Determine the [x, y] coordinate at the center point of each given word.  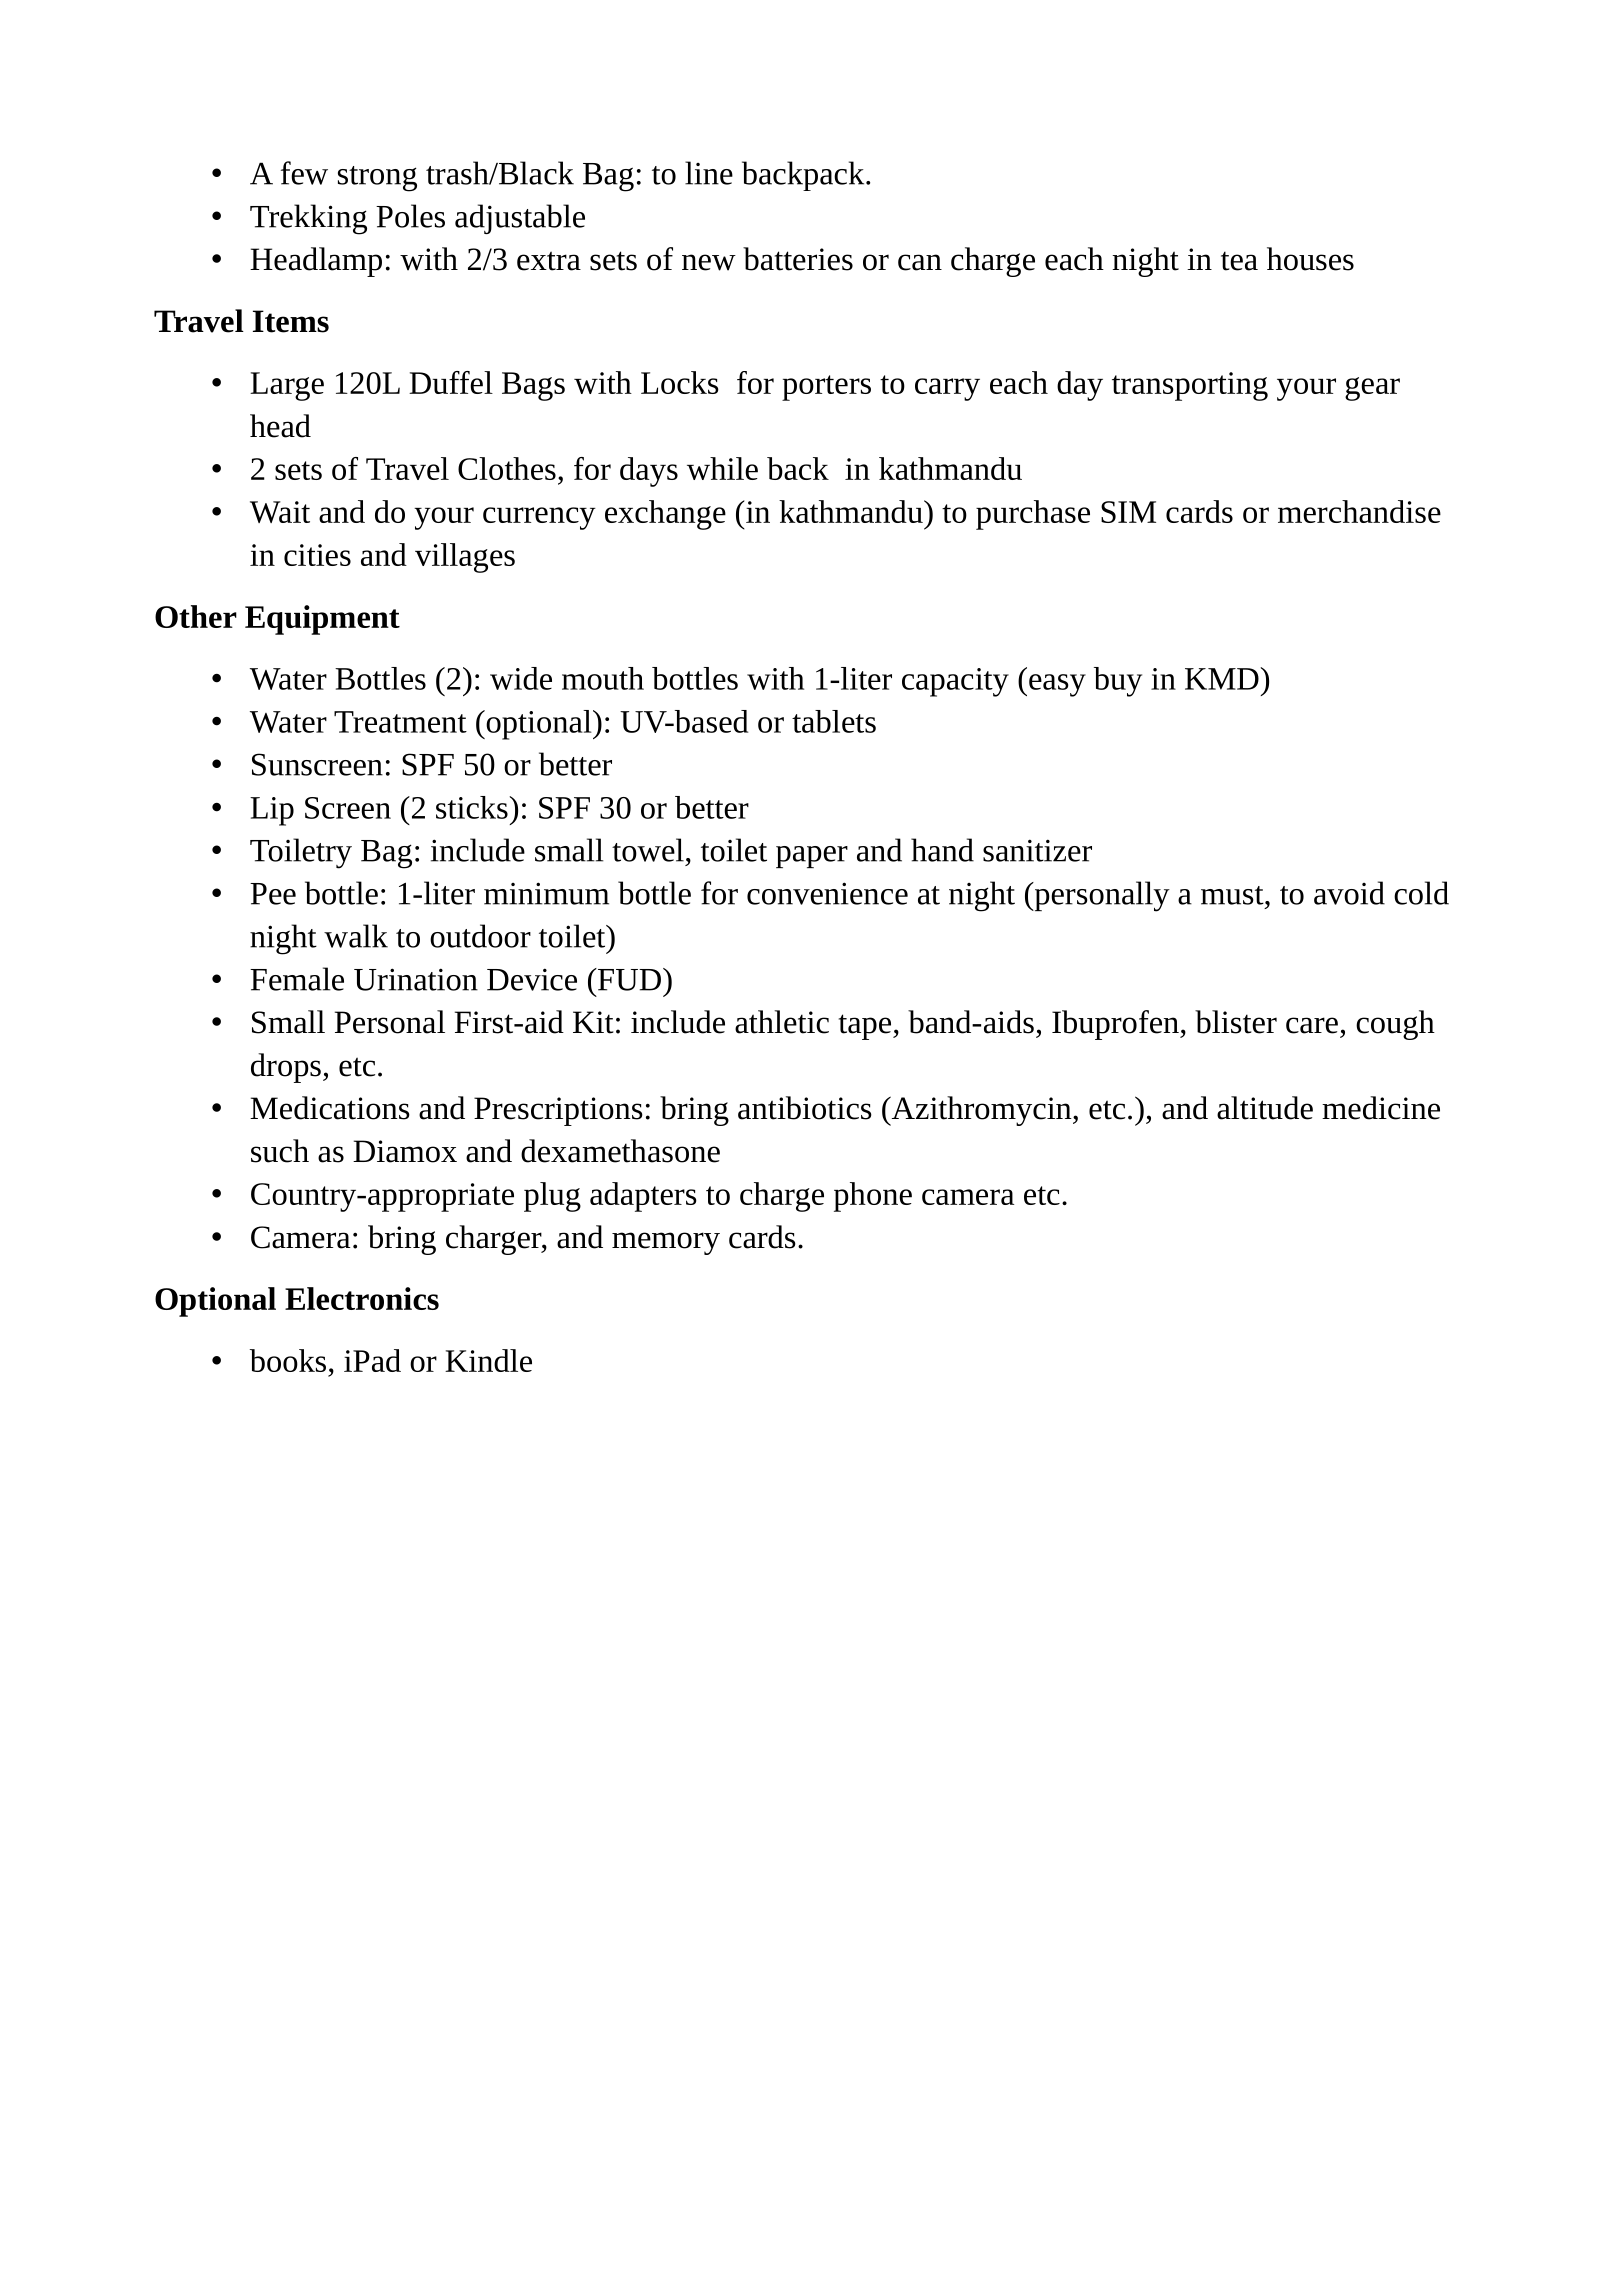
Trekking [308, 219]
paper [812, 857]
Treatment [400, 722]
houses [1310, 259]
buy [1118, 682]
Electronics [362, 1298]
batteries [798, 259]
